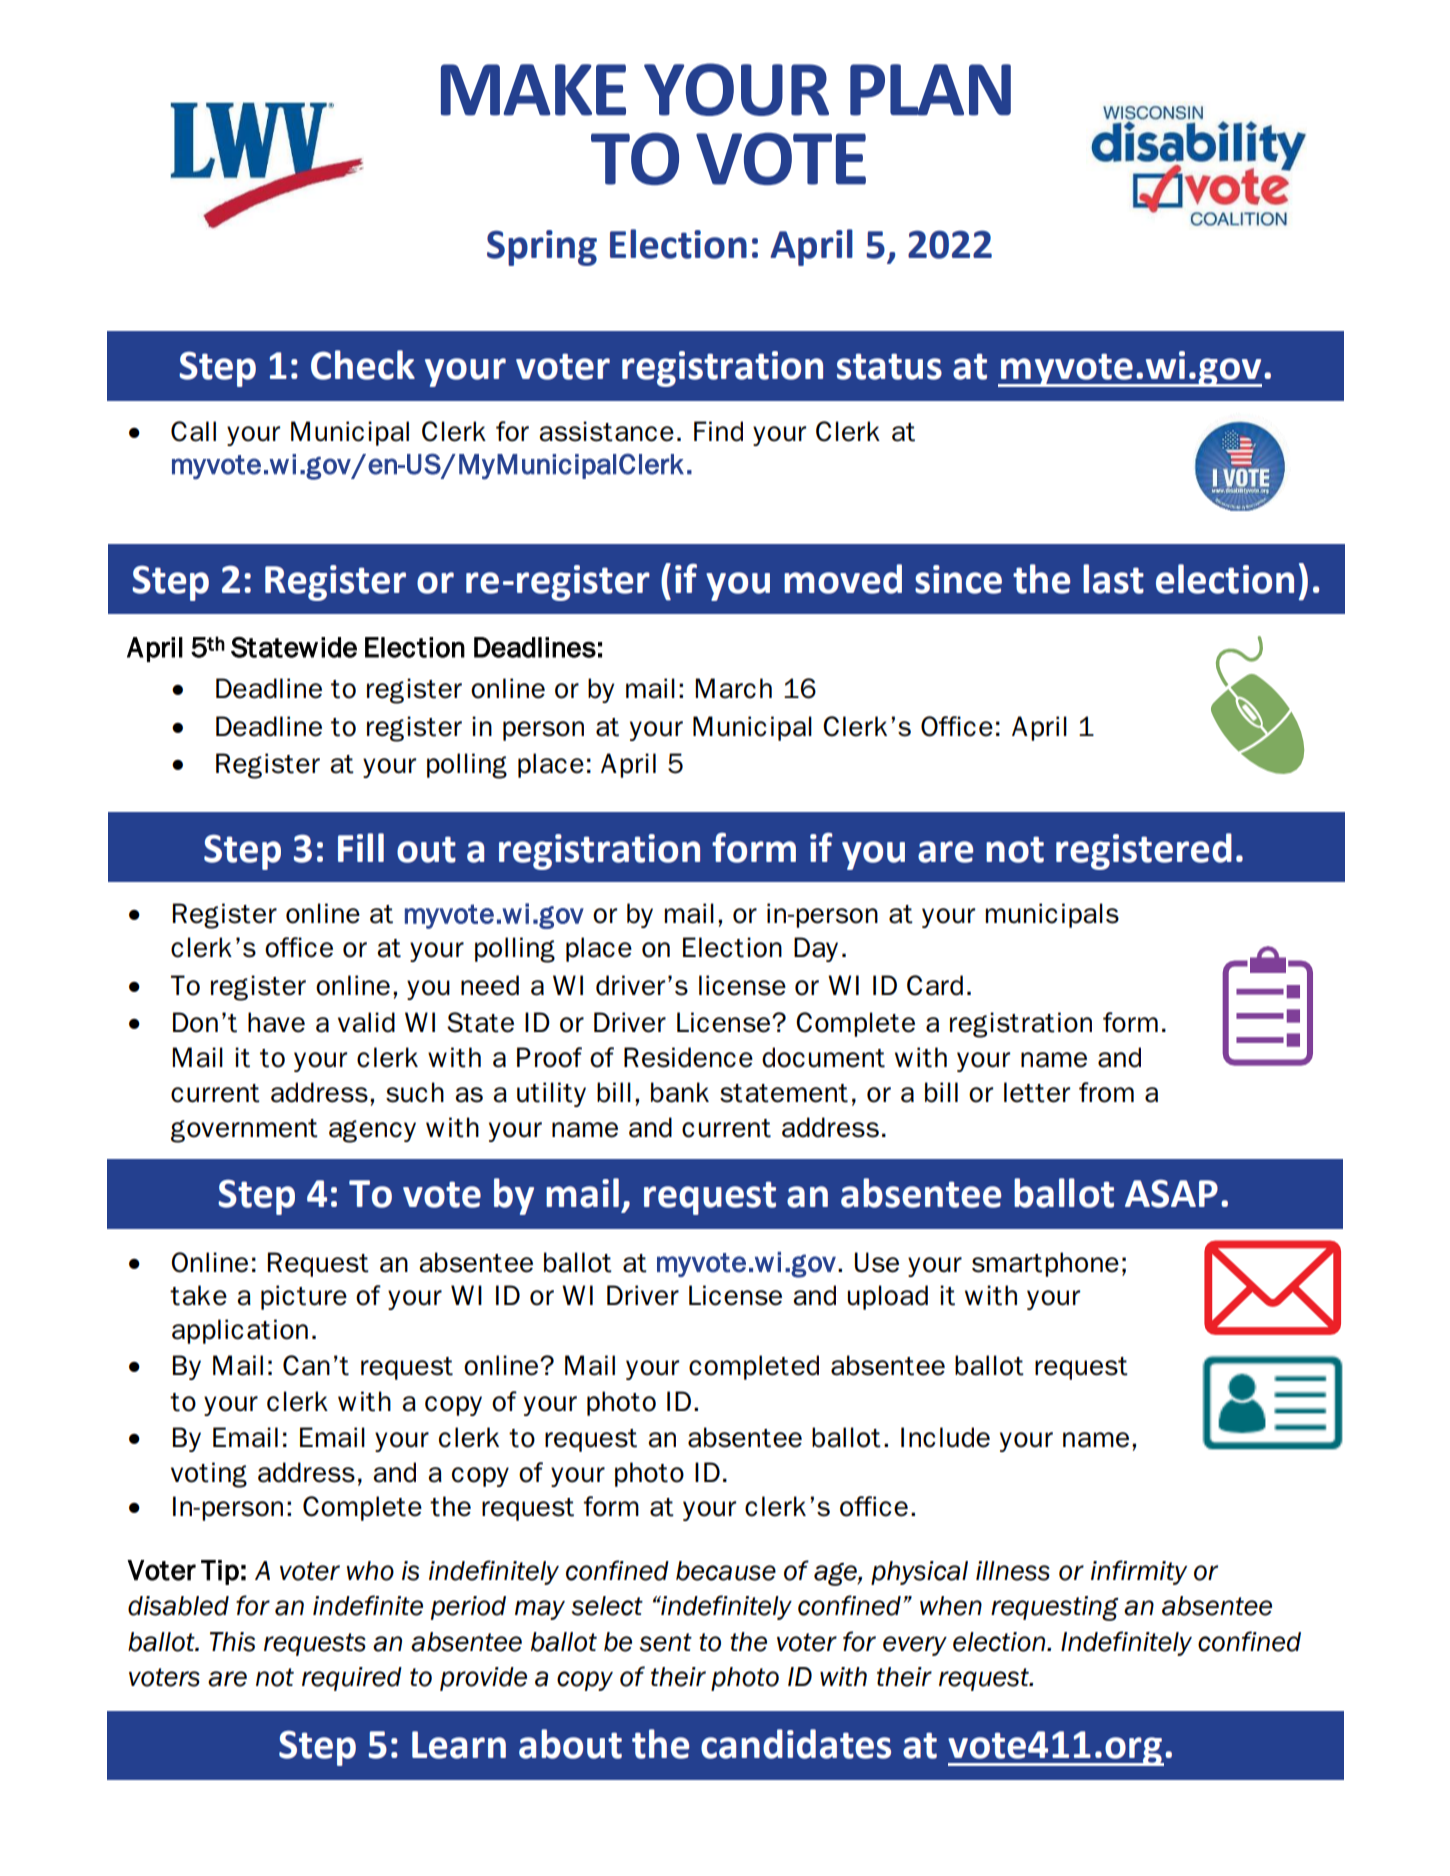  I want to click on smartphone, so click(1045, 1264).
